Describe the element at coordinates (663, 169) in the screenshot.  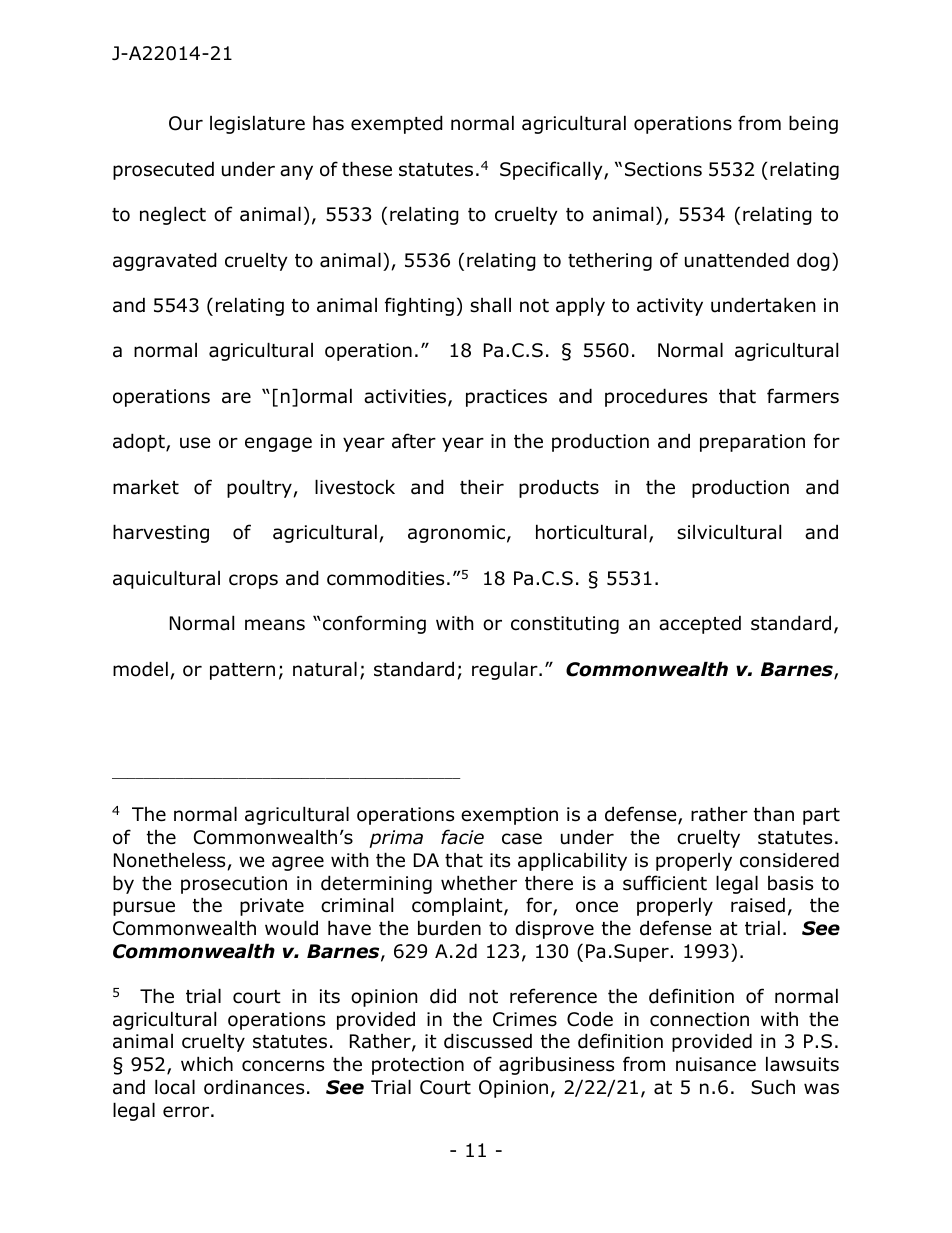
I see `Sections` at that location.
